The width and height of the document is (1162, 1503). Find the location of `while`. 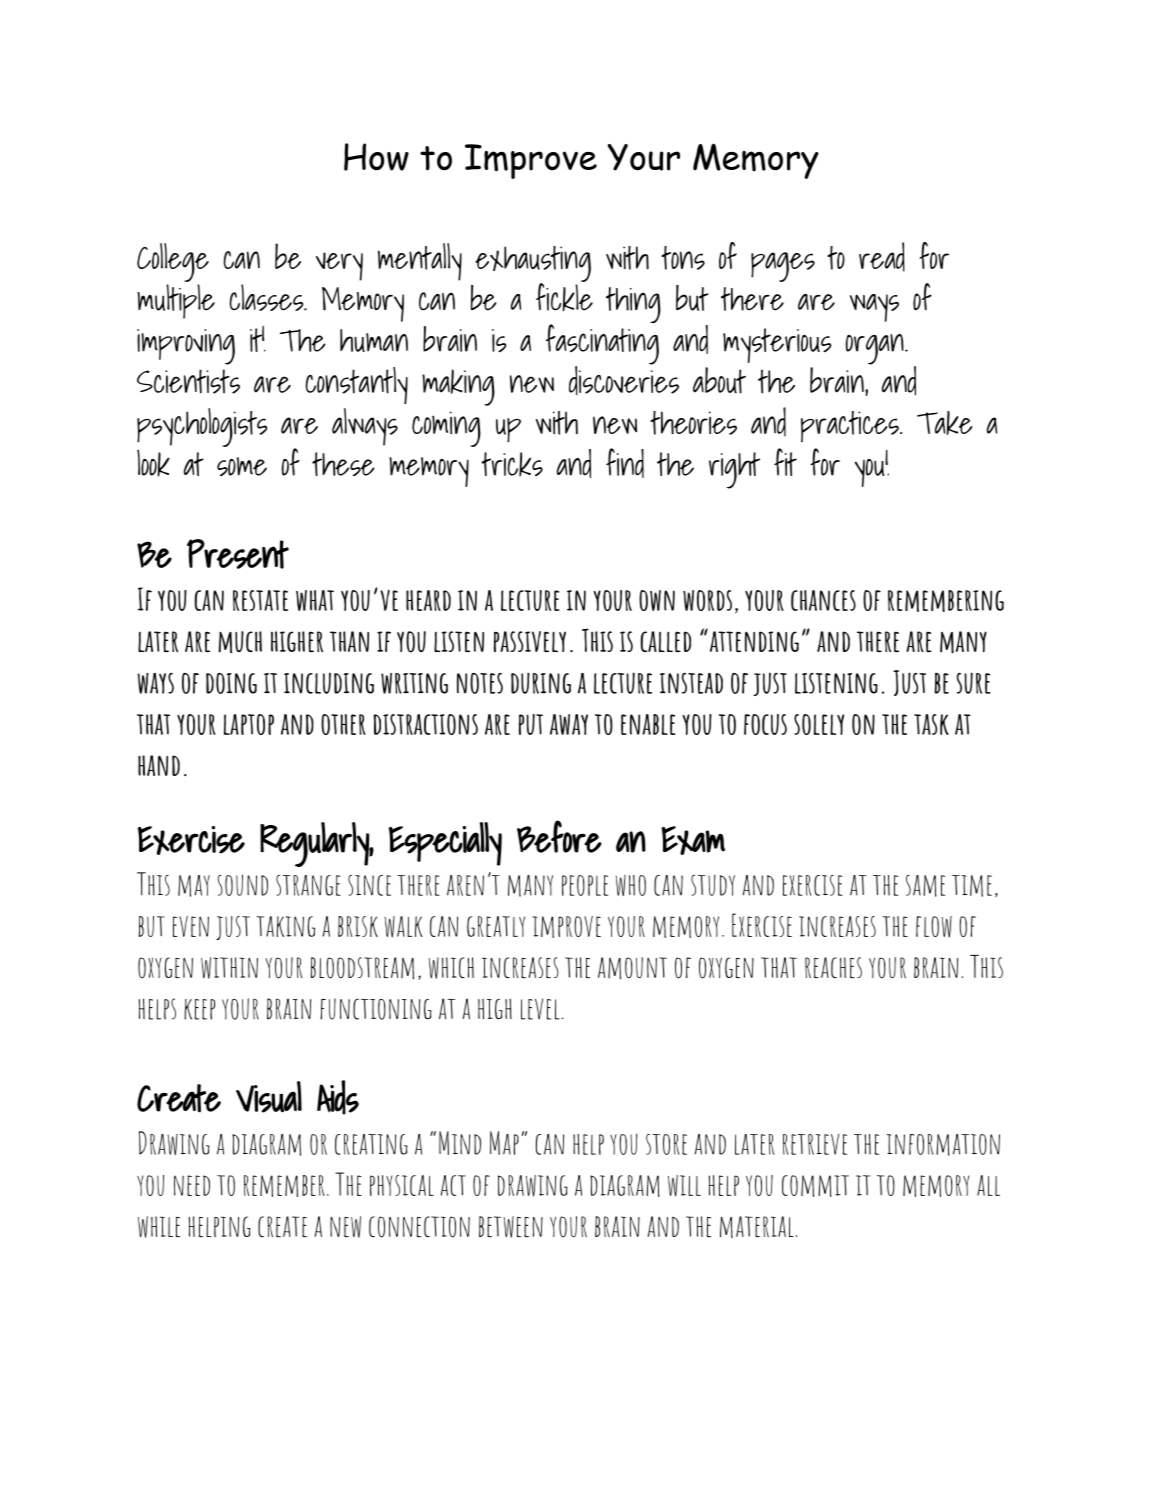

while is located at coordinates (159, 1227).
